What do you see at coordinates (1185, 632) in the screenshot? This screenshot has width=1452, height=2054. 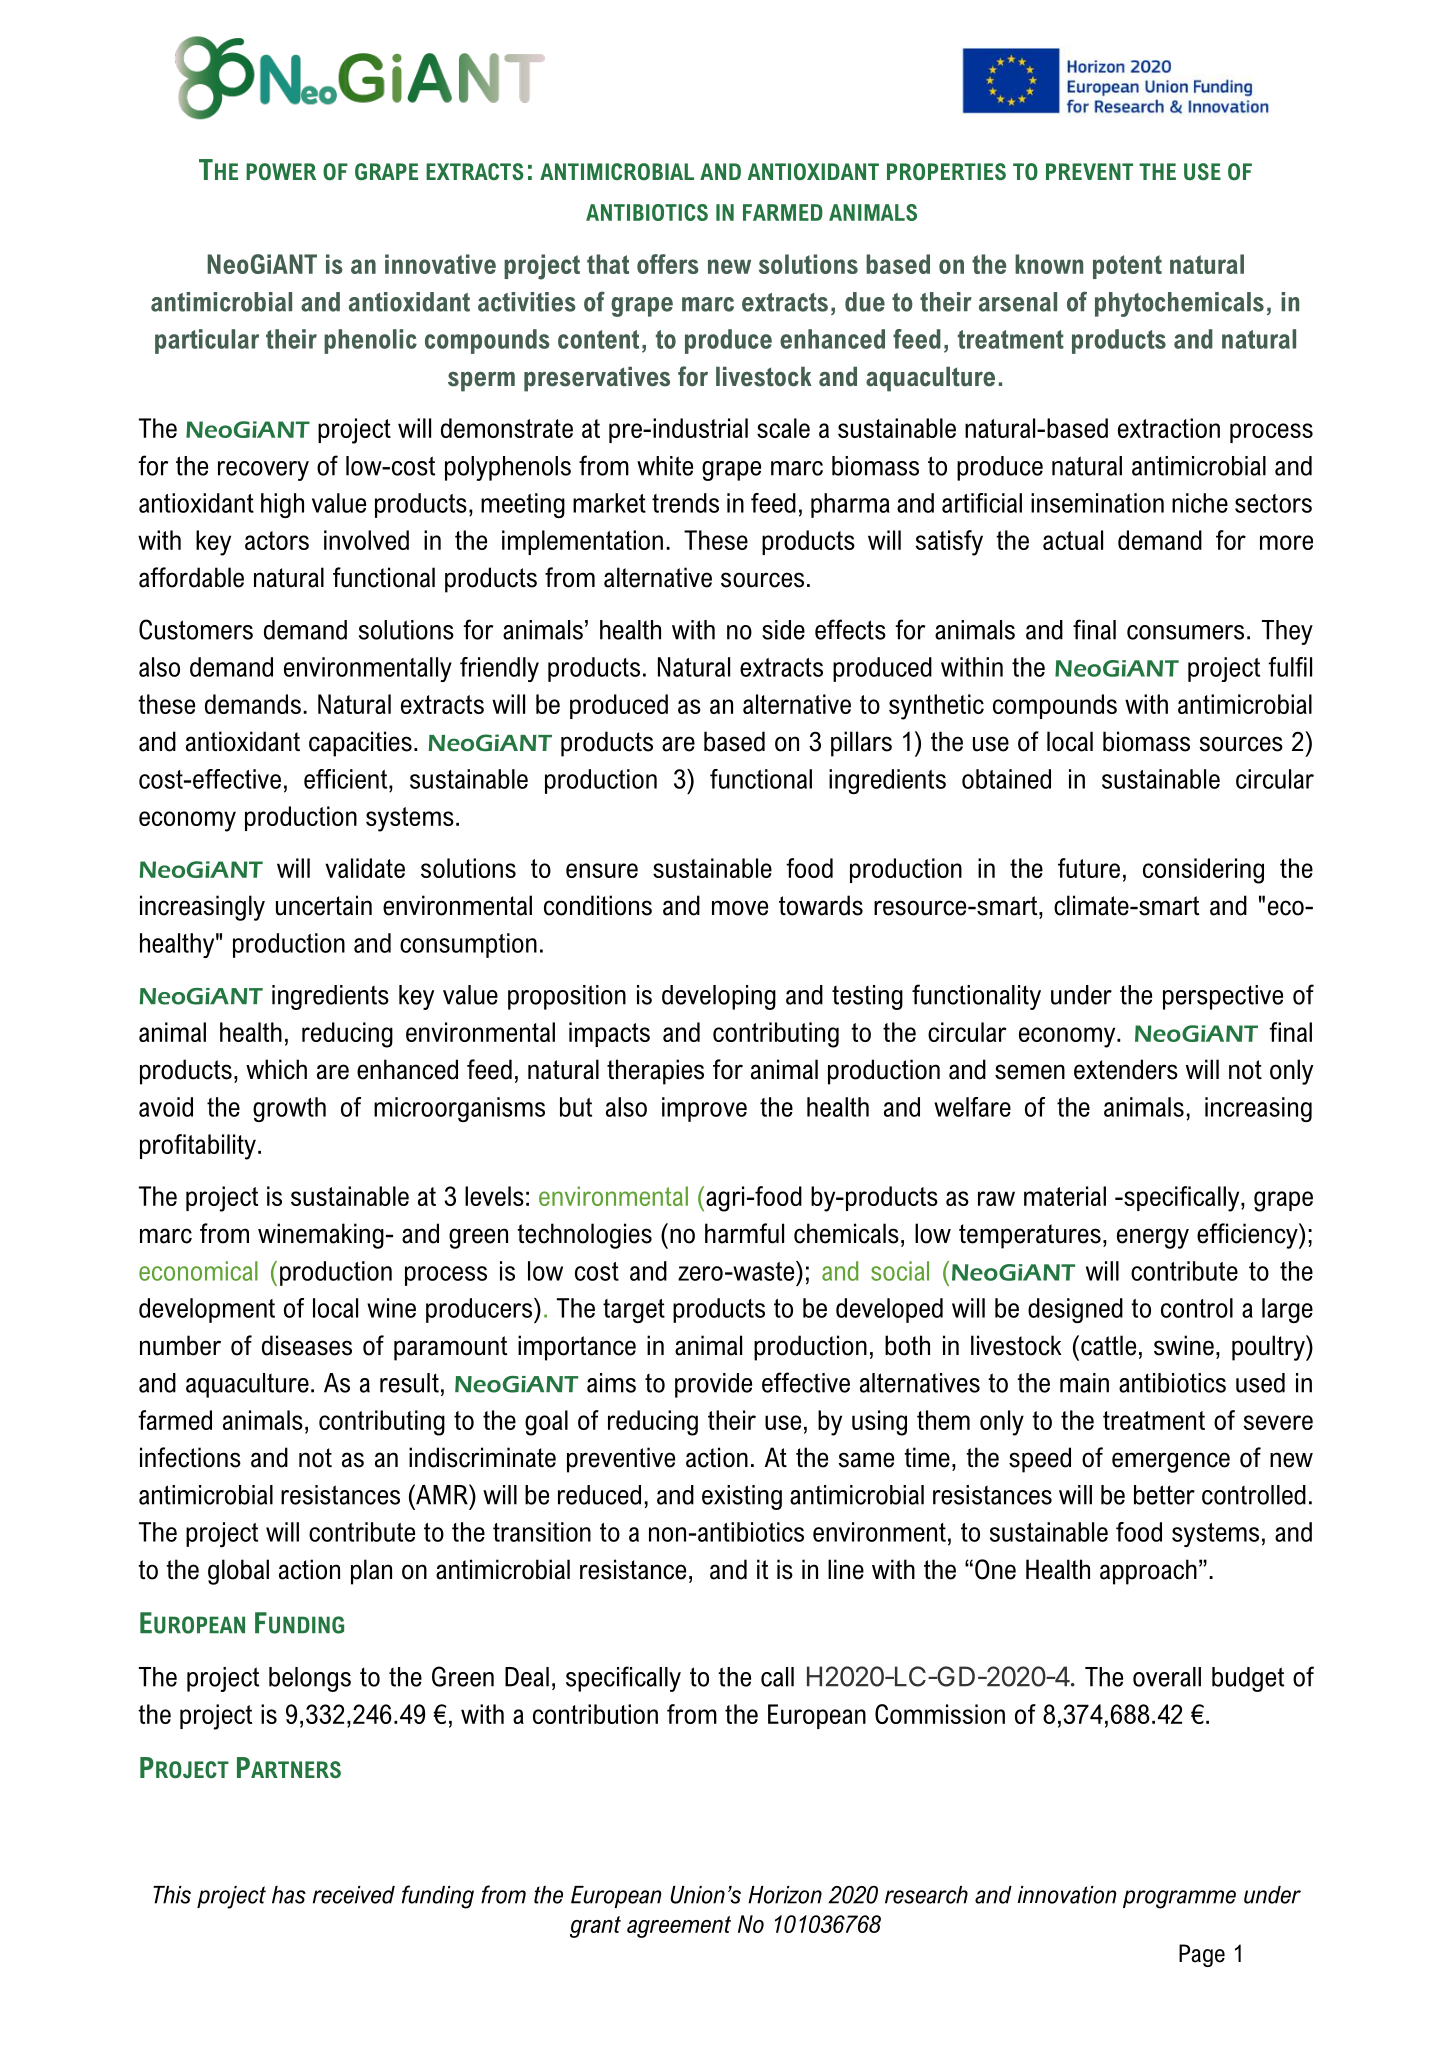 I see `consumers` at bounding box center [1185, 632].
